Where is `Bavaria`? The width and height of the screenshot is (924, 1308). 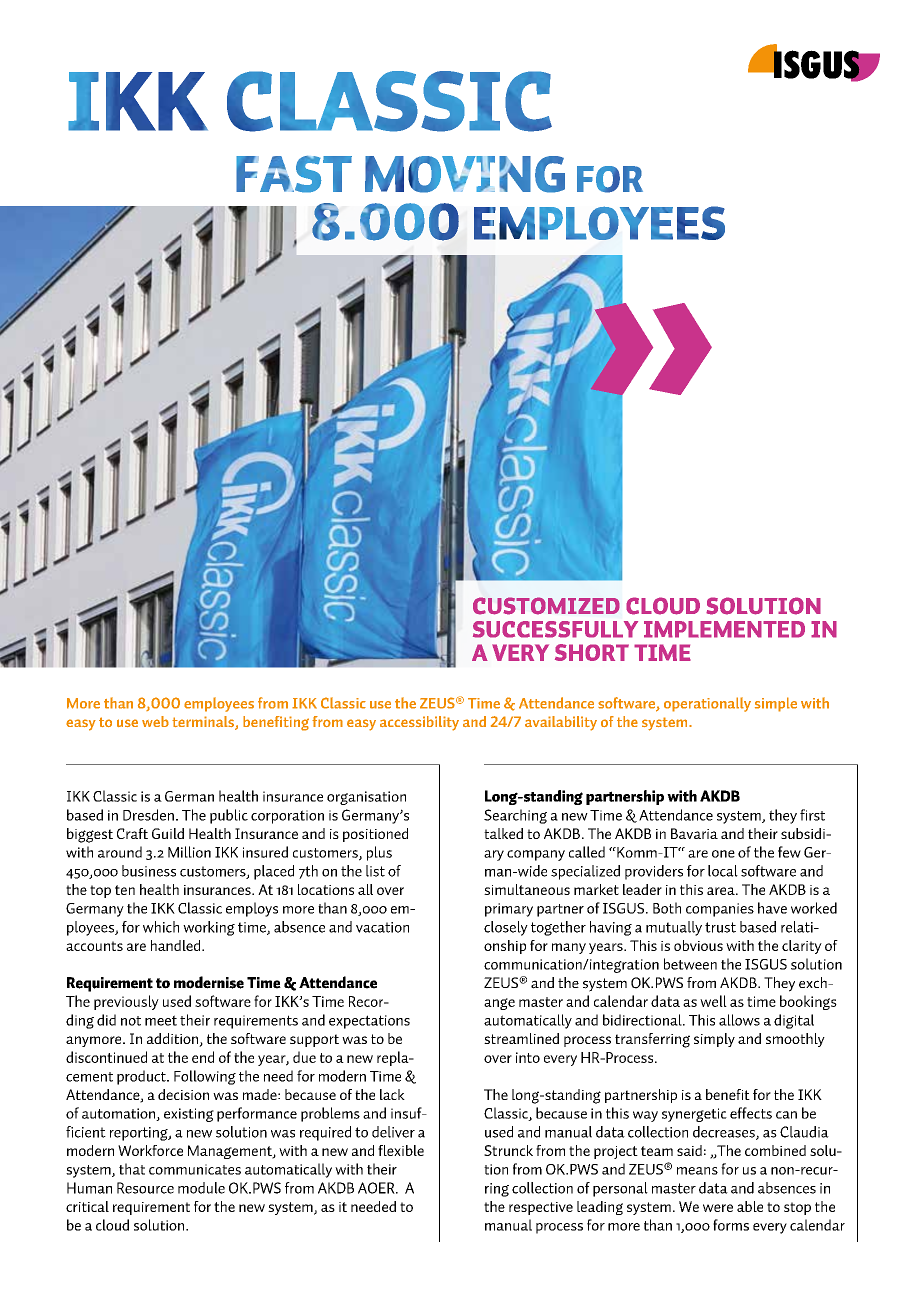 Bavaria is located at coordinates (694, 833).
